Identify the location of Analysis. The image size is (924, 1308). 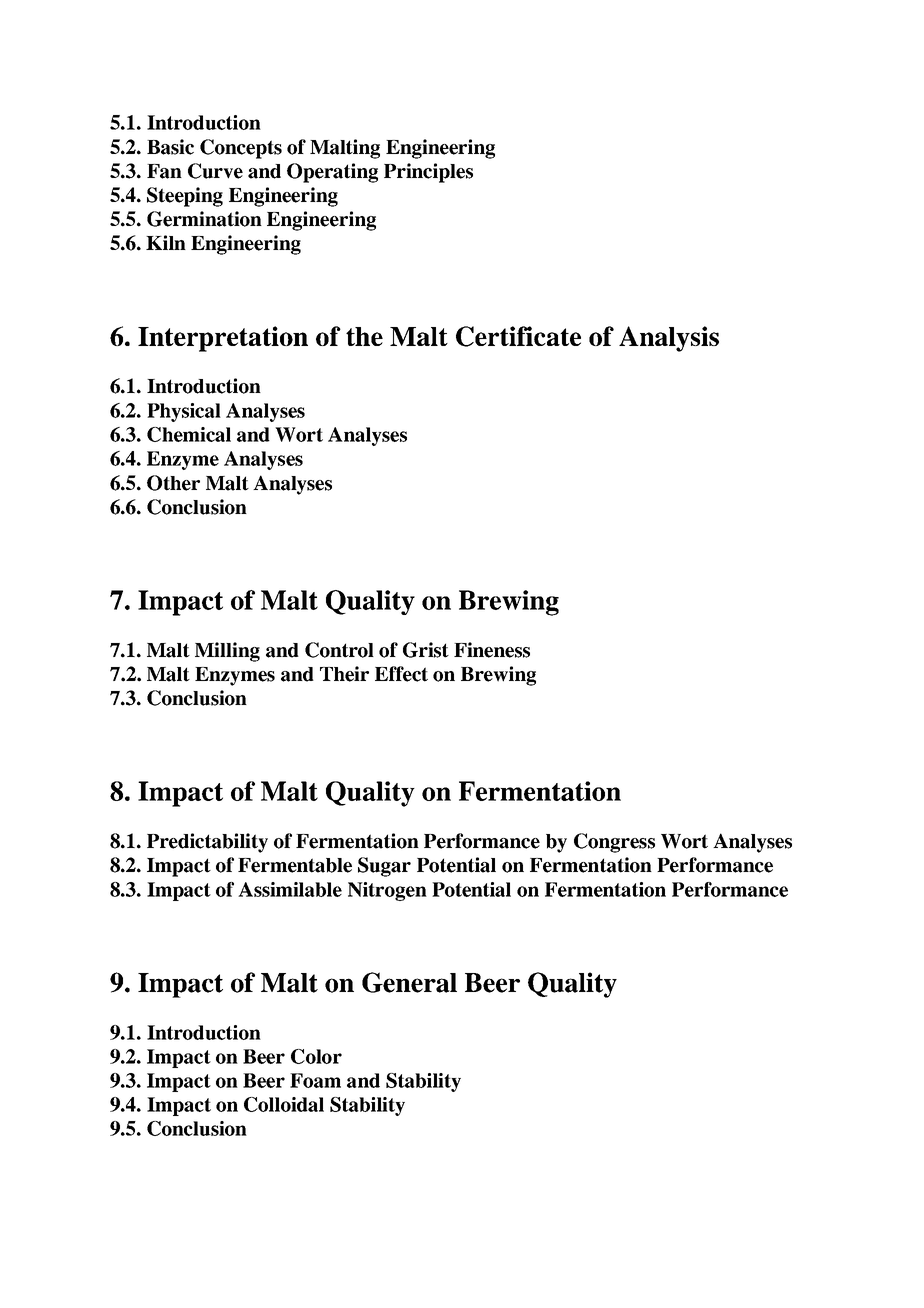
(669, 339).
